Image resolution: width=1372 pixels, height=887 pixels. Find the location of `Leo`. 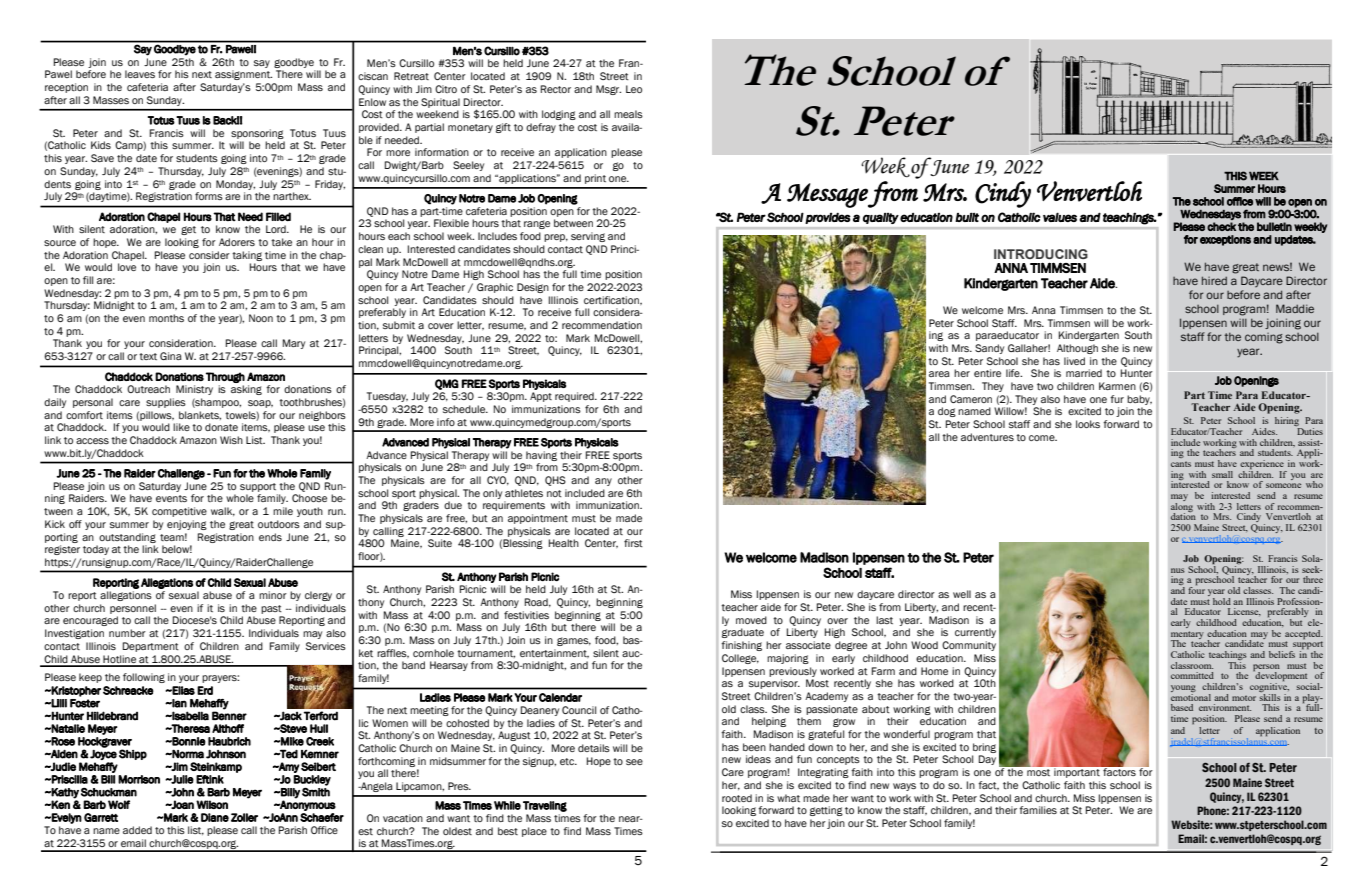

Leo is located at coordinates (634, 89).
